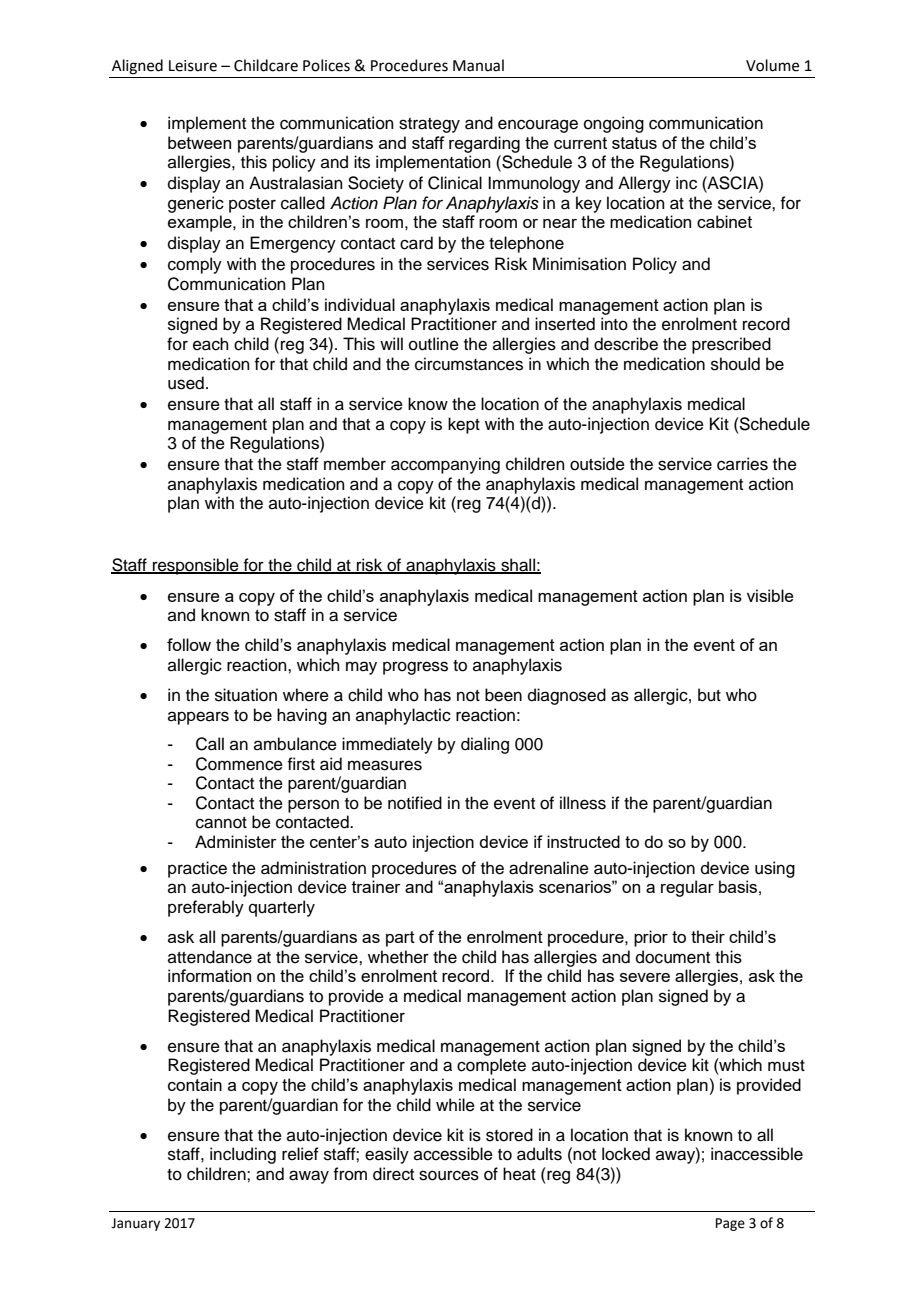  What do you see at coordinates (415, 803) in the page?
I see `notified` at bounding box center [415, 803].
